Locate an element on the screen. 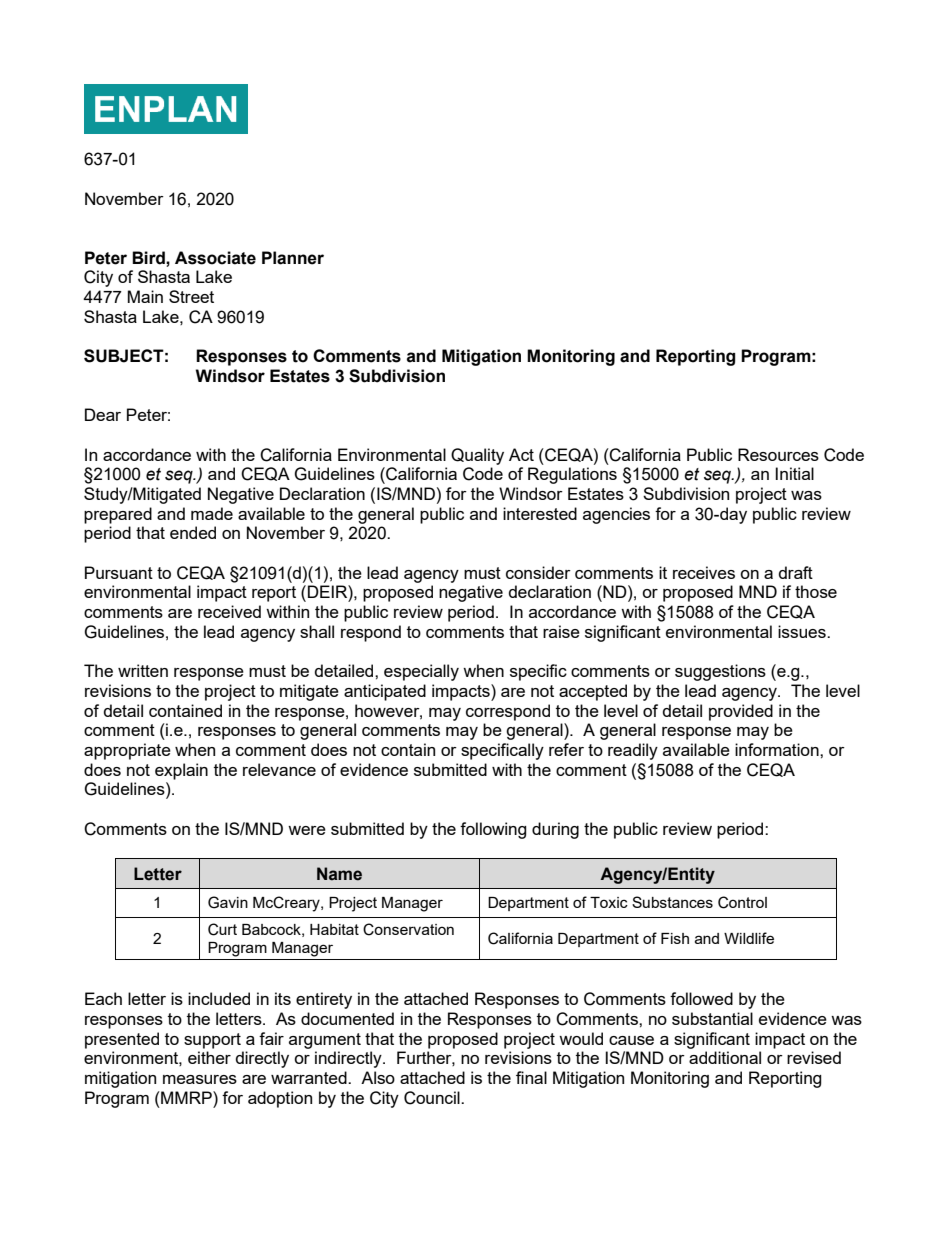  Conservation is located at coordinates (408, 929).
